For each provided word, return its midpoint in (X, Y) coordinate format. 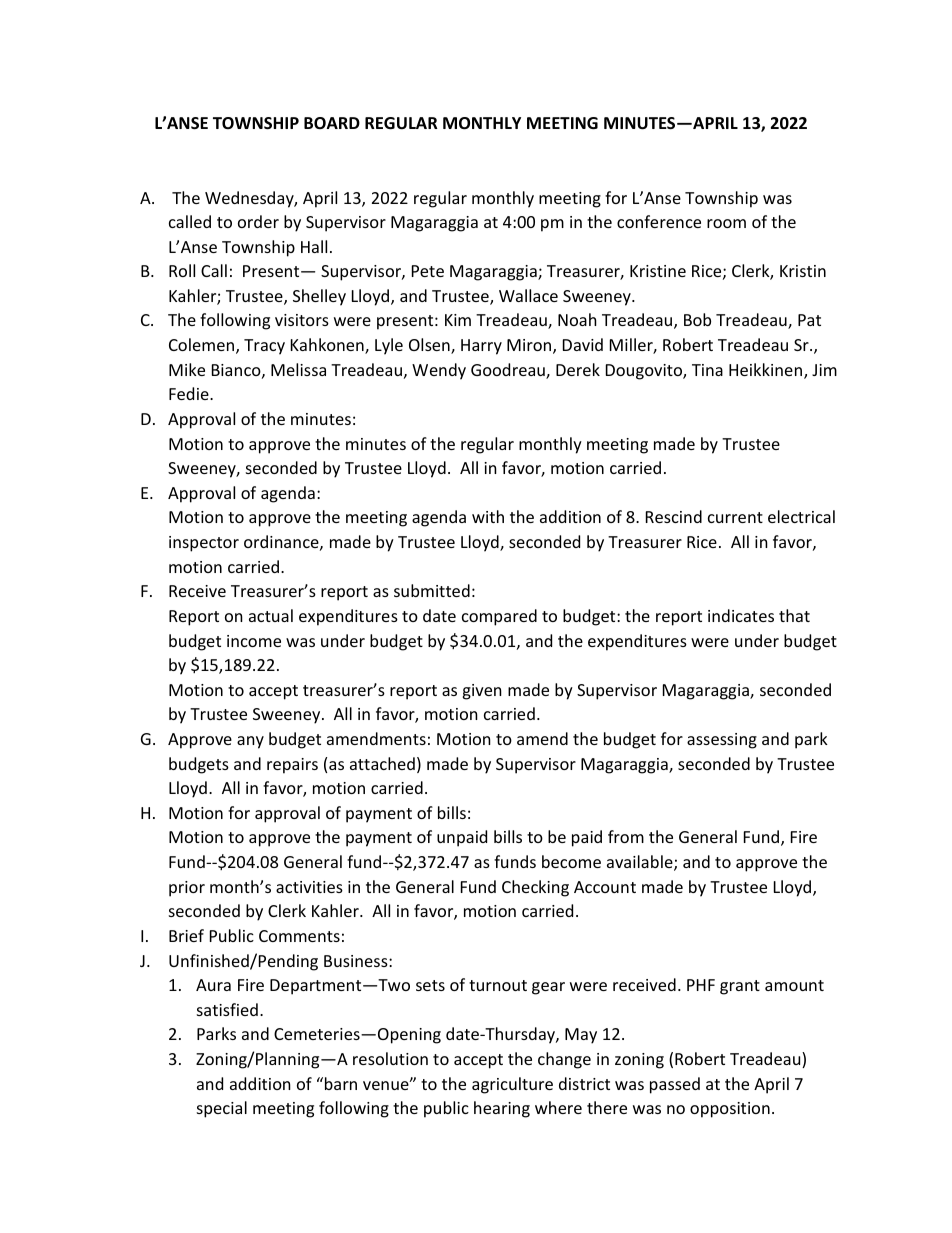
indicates (741, 615)
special (222, 1109)
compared (499, 617)
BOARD (332, 123)
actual (271, 615)
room (726, 223)
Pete (428, 271)
